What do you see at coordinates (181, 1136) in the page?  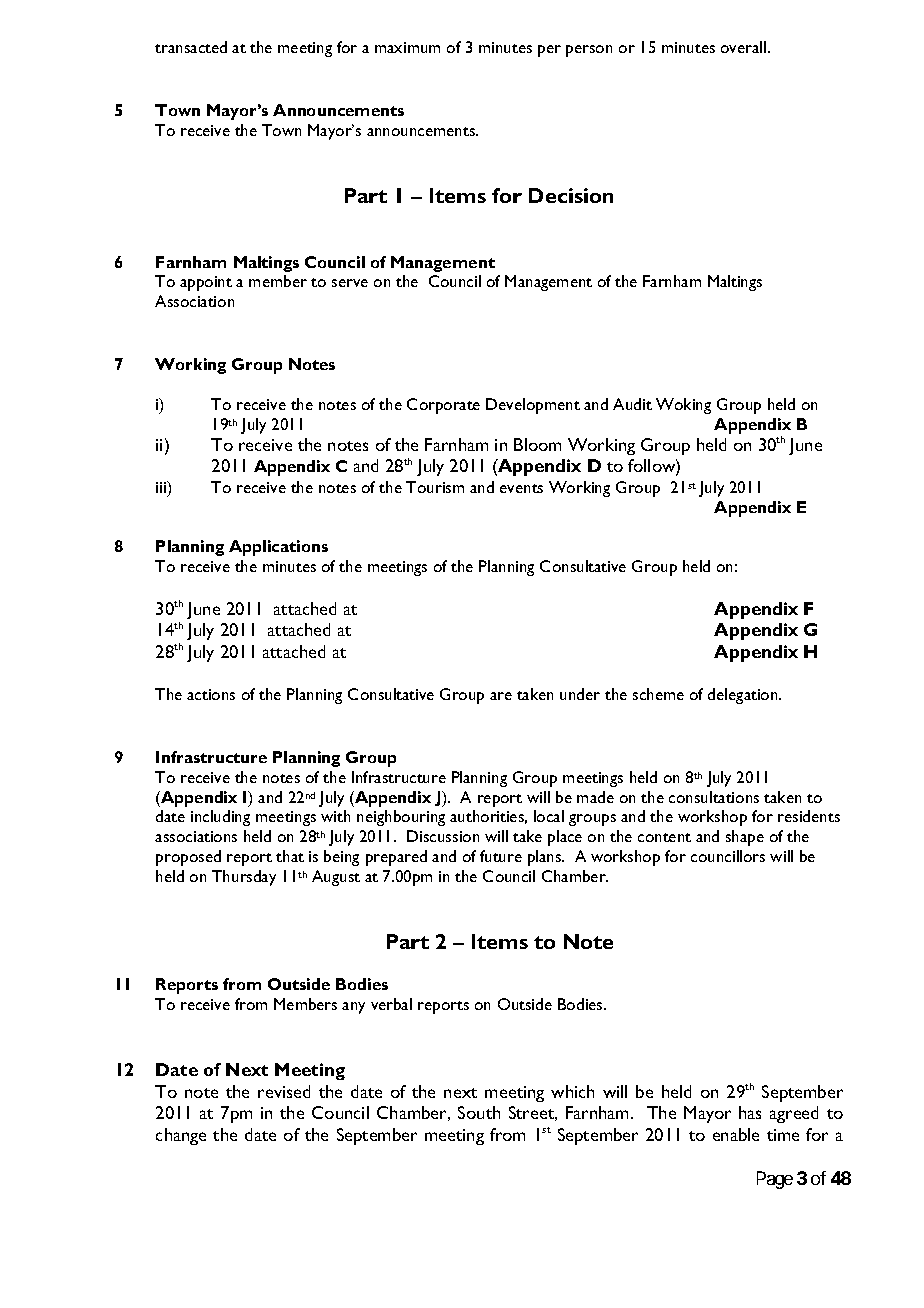 I see `change` at bounding box center [181, 1136].
